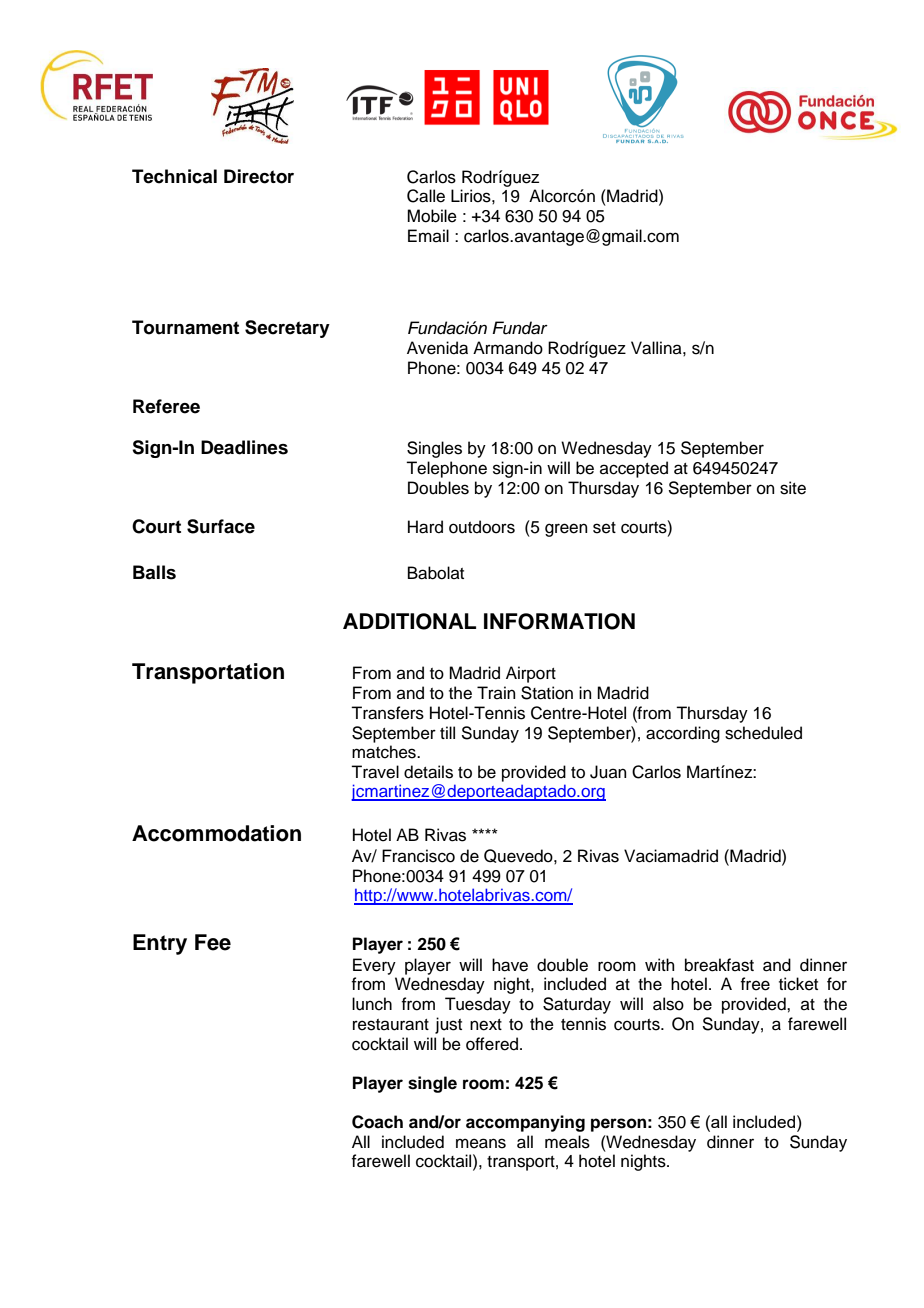 This document has height=1308, width=924. I want to click on Coach, so click(377, 1122).
